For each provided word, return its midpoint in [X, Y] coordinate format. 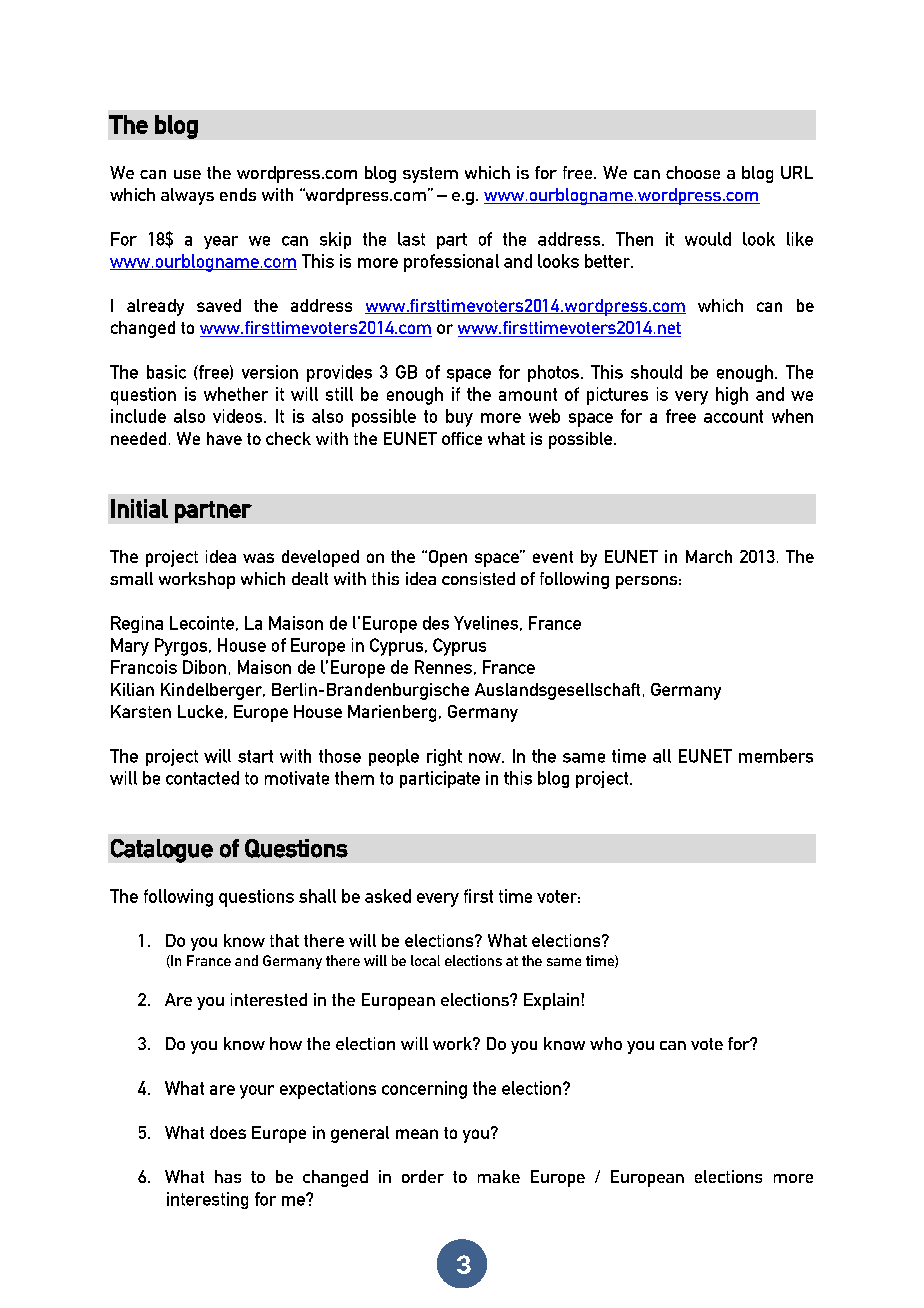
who [606, 1043]
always [187, 196]
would [708, 239]
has [228, 1176]
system [430, 175]
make [499, 1176]
